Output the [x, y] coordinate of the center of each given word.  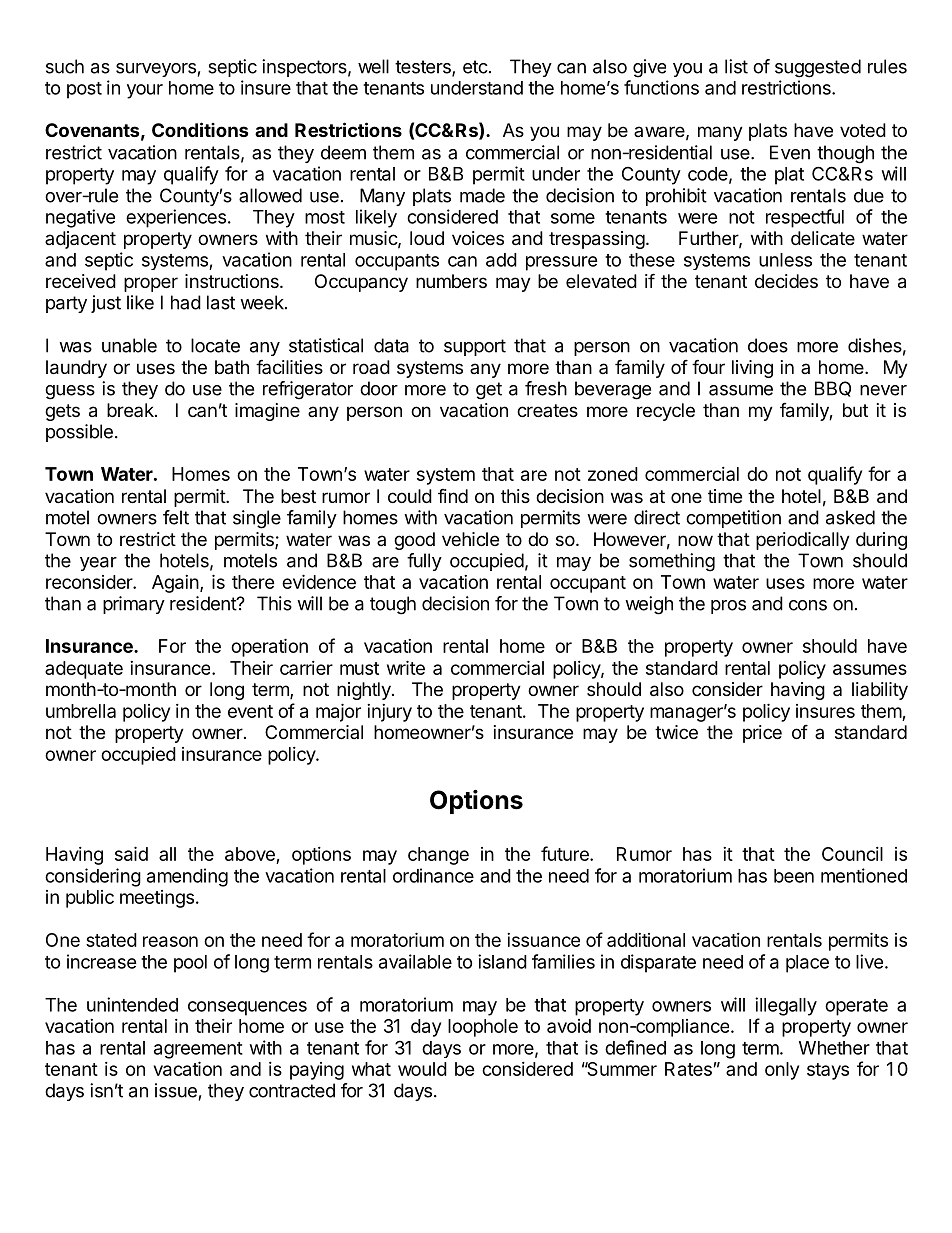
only [782, 1071]
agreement [198, 1050]
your [145, 91]
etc [475, 67]
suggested [818, 68]
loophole [483, 1028]
